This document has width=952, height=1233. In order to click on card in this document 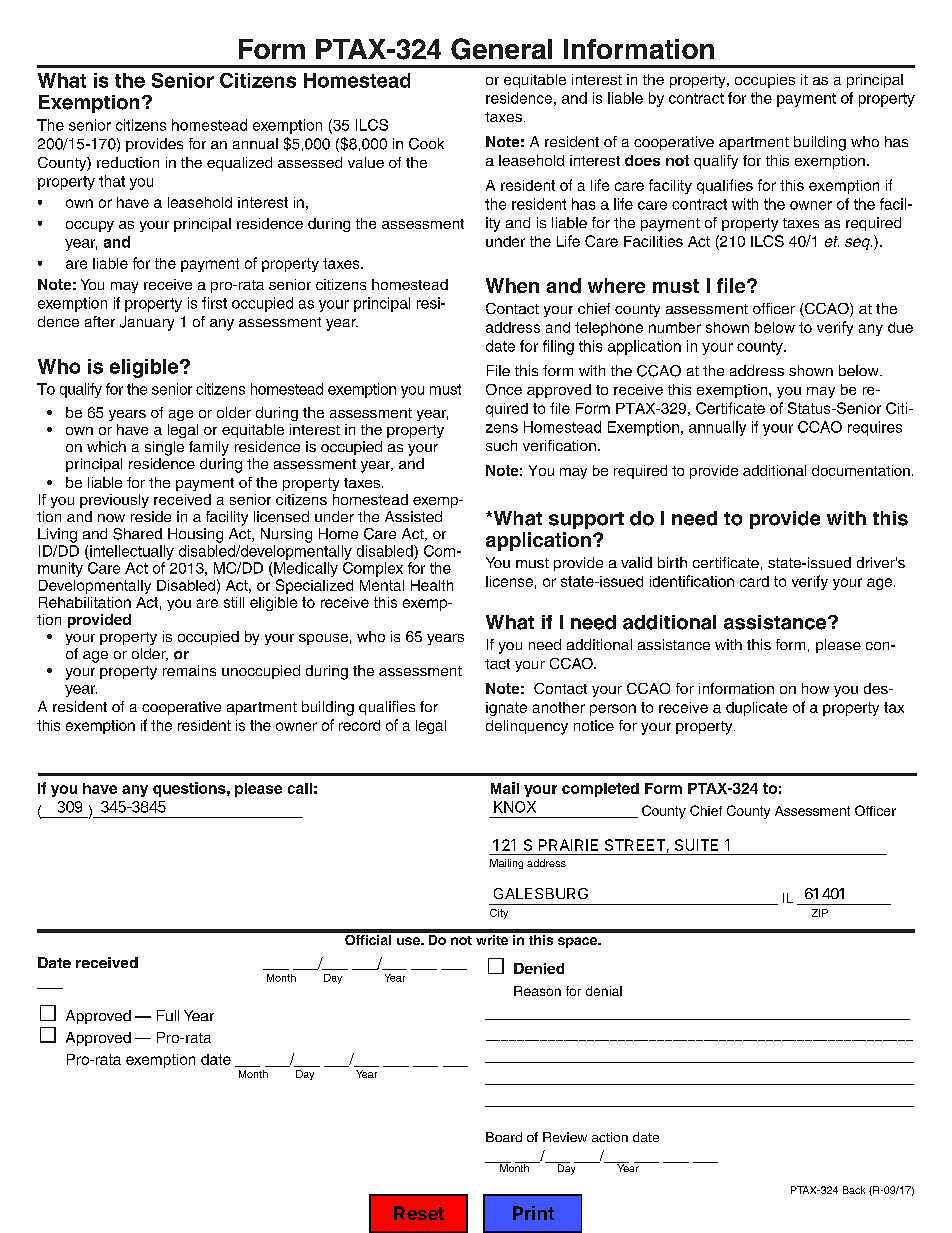, I will do `click(754, 581)`.
